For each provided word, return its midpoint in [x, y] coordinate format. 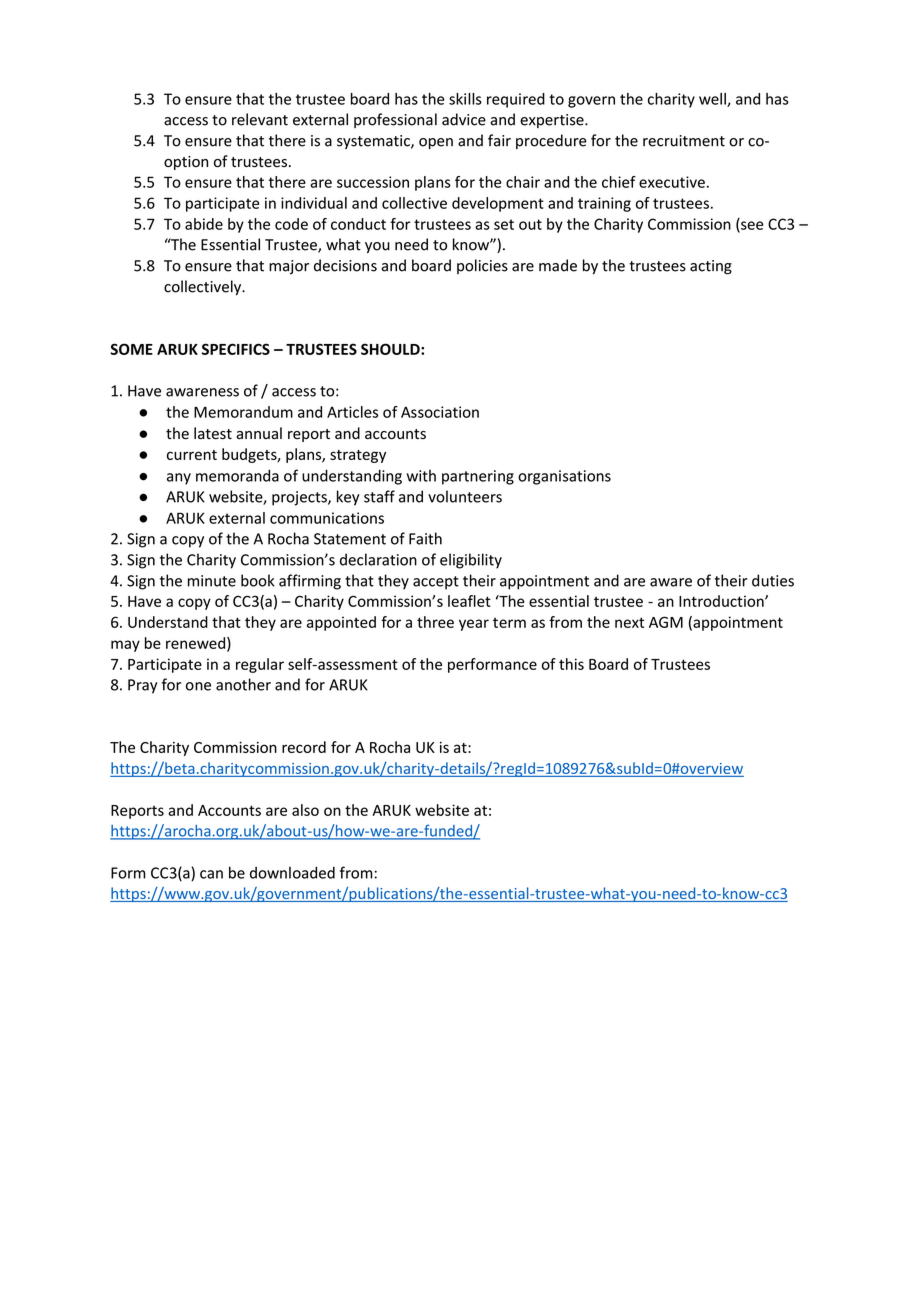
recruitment [684, 141]
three [435, 622]
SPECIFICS [236, 349]
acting [711, 267]
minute [212, 581]
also [305, 810]
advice [464, 119]
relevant [260, 119]
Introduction [722, 601]
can [211, 874]
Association [440, 412]
